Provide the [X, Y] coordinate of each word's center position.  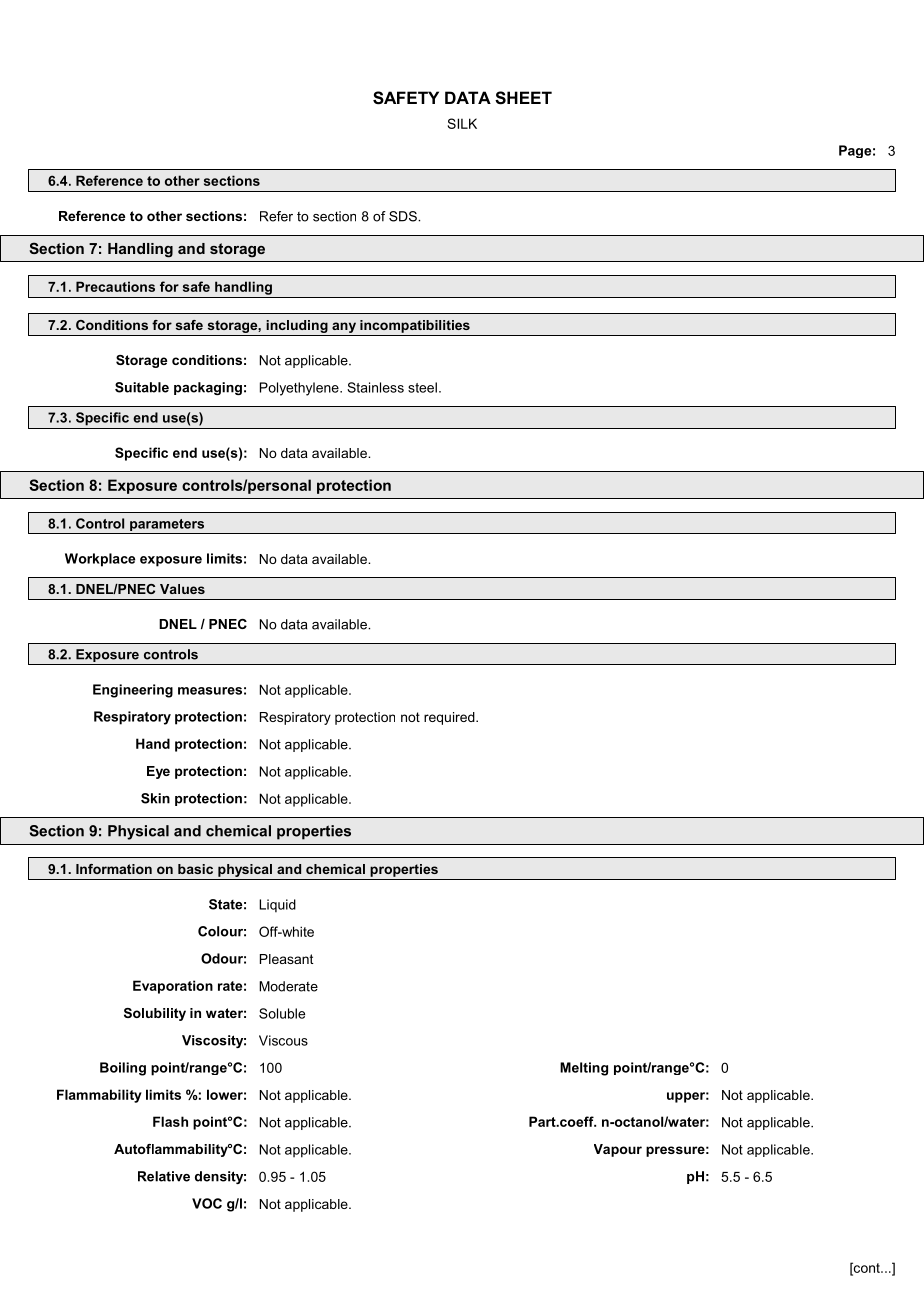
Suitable [142, 387]
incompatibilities [415, 326]
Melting [584, 1069]
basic [195, 869]
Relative [164, 1176]
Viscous [283, 1040]
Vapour [618, 1150]
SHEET [523, 98]
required [450, 718]
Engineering [133, 691]
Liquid [277, 906]
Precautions [115, 286]
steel [422, 387]
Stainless [375, 387]
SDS [404, 216]
